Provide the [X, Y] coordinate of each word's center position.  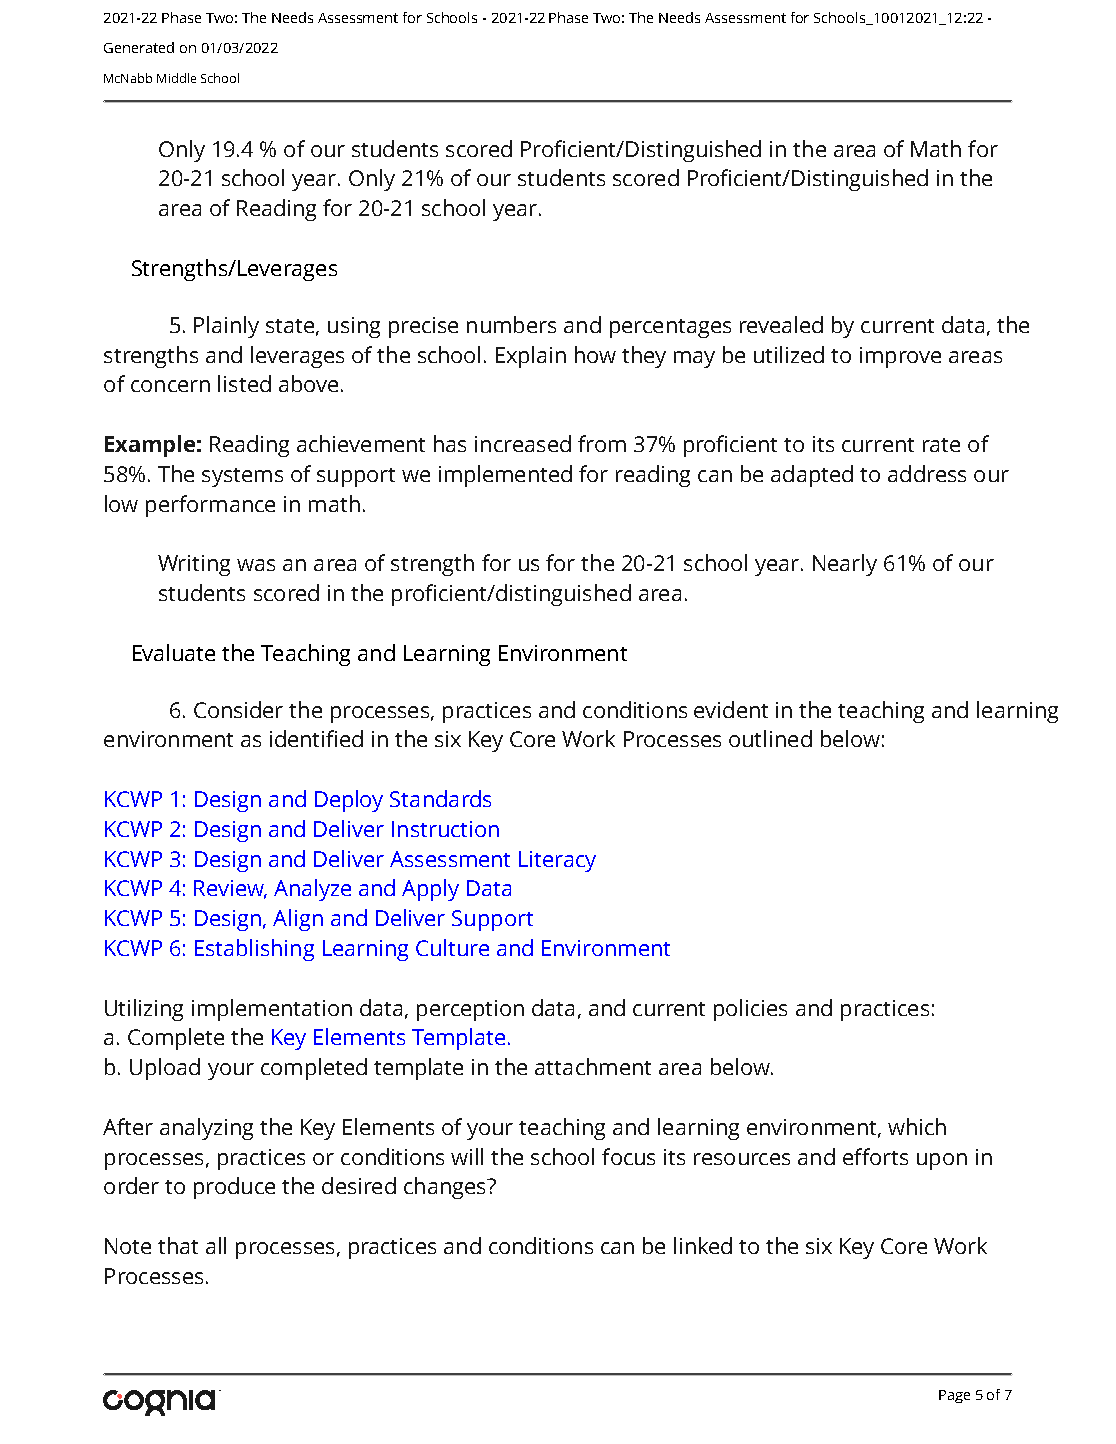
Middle [176, 78]
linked [703, 1245]
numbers [511, 324]
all [216, 1245]
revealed [781, 324]
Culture [452, 947]
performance [210, 506]
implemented [505, 476]
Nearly [845, 565]
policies [750, 1010]
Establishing [254, 950]
